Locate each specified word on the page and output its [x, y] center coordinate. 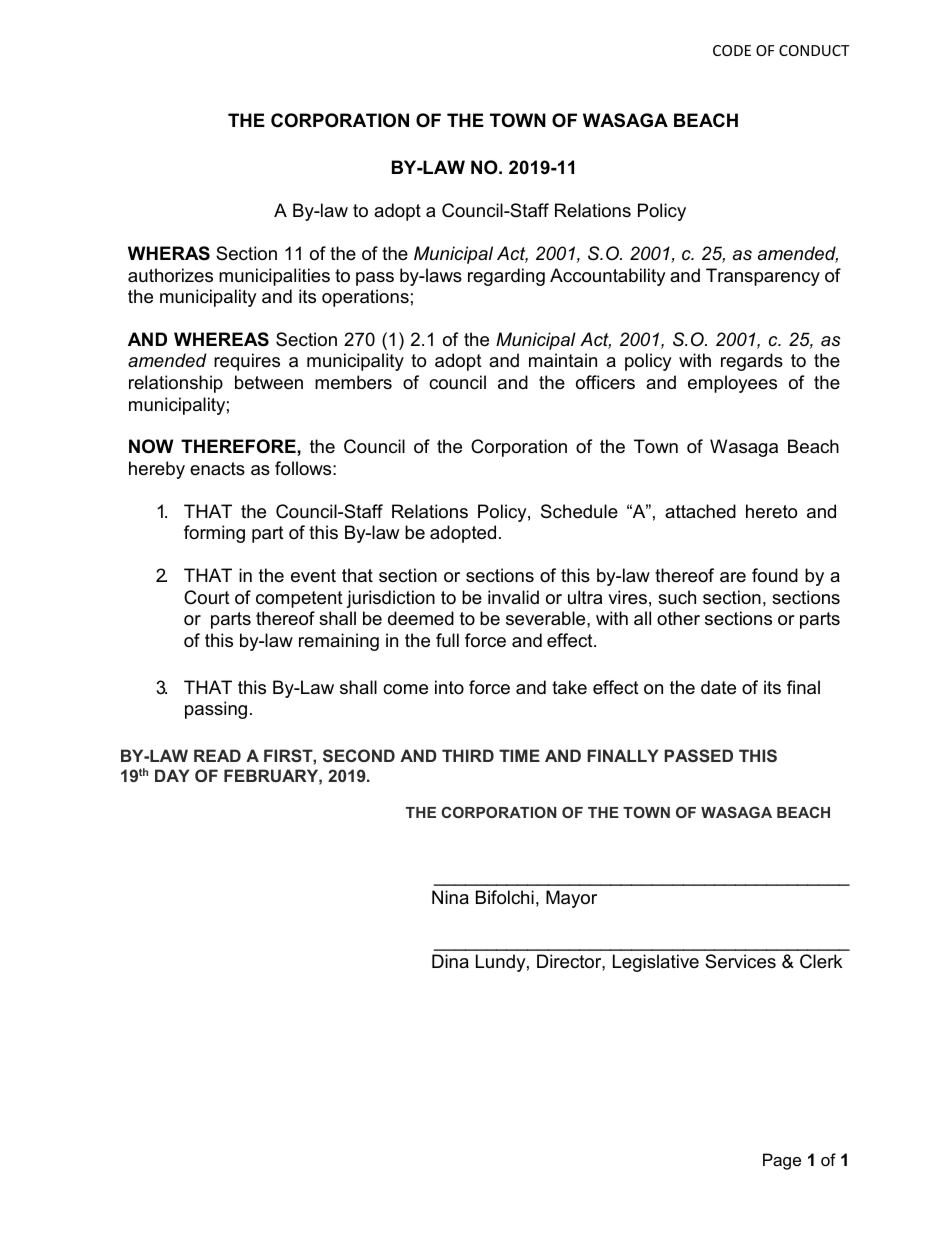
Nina [450, 897]
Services [740, 961]
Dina [450, 961]
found [775, 575]
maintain [563, 360]
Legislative [656, 963]
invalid [513, 597]
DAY [172, 775]
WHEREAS [221, 339]
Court [207, 597]
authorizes [170, 275]
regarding [506, 277]
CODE [732, 50]
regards [752, 362]
